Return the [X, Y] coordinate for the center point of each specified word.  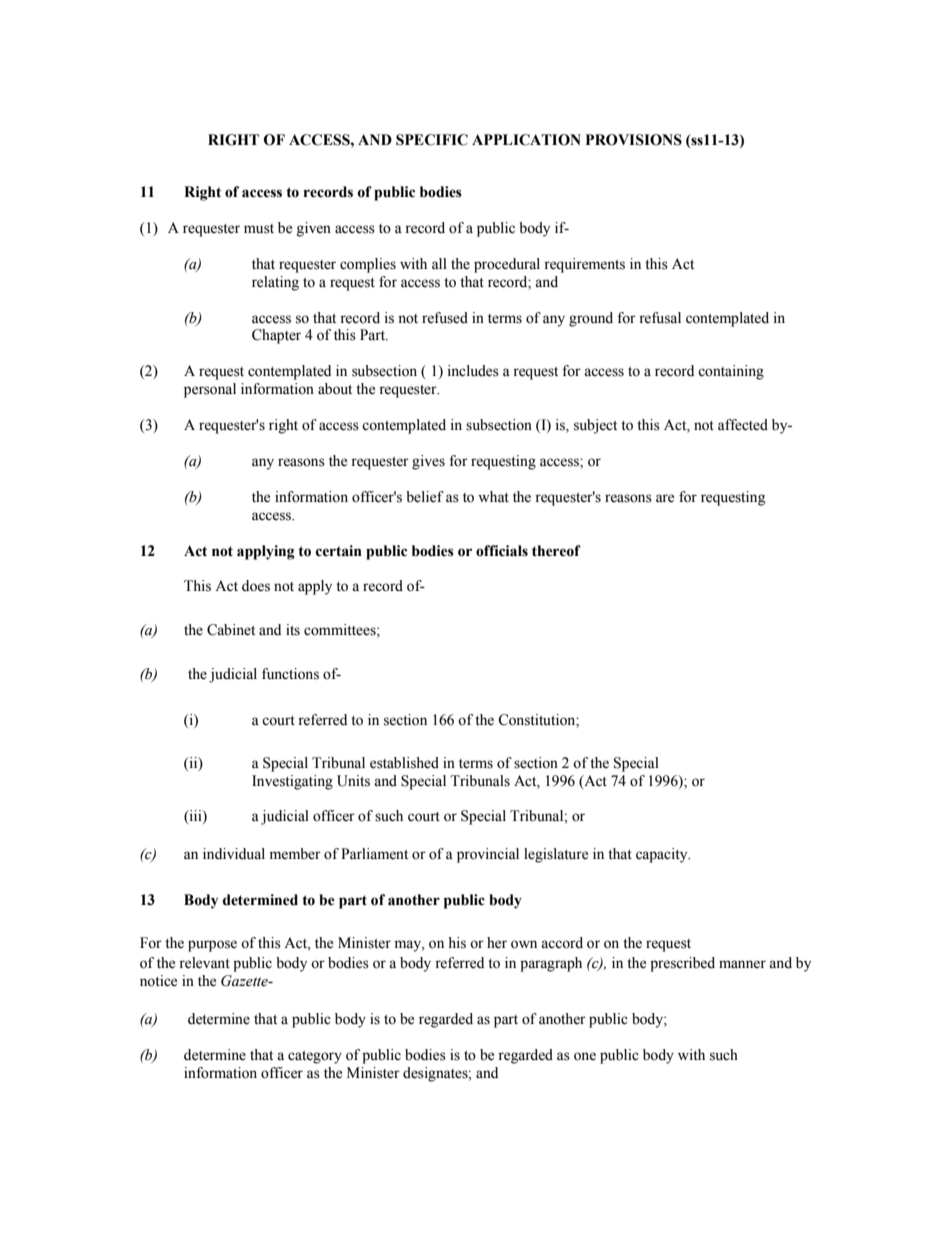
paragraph [551, 964]
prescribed [682, 964]
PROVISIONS [634, 140]
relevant [204, 963]
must [259, 229]
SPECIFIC [432, 140]
